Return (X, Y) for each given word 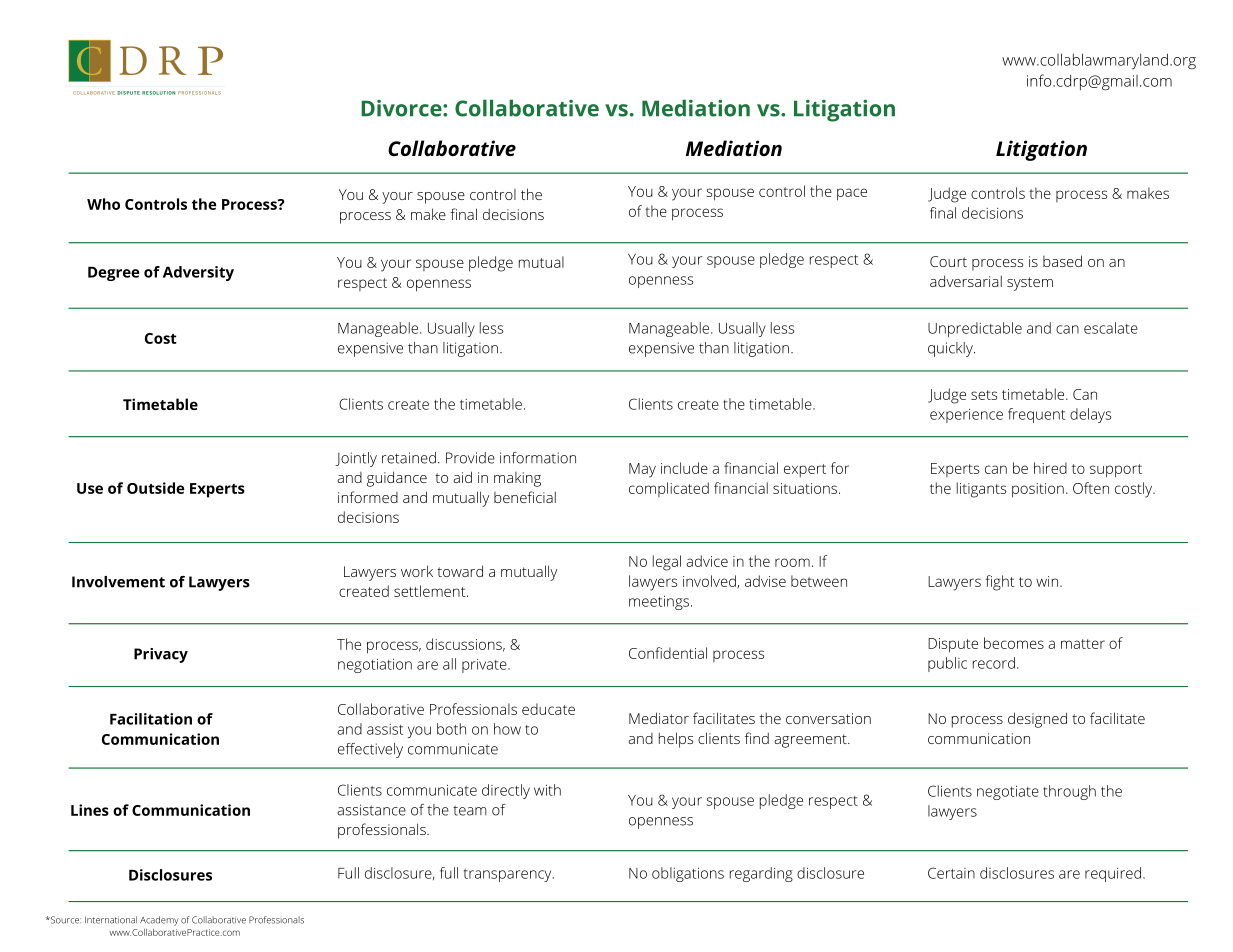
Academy (159, 921)
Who (103, 204)
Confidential (668, 653)
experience (966, 416)
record (994, 663)
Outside (155, 488)
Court (948, 261)
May (642, 470)
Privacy (161, 655)
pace (852, 194)
